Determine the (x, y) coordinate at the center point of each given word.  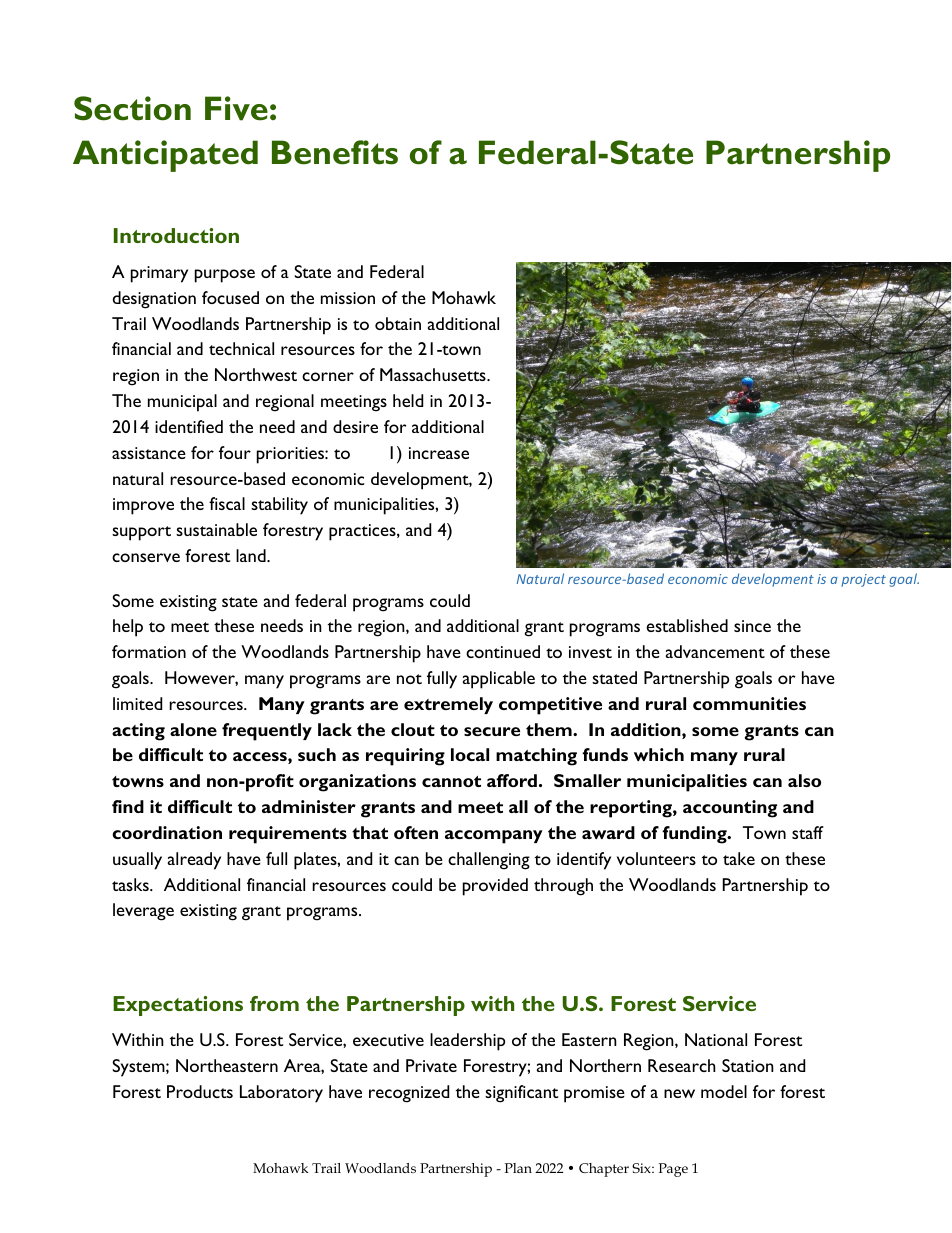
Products (200, 1091)
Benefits (335, 152)
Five (236, 108)
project (863, 580)
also (804, 780)
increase (439, 453)
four (235, 452)
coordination (167, 832)
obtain (398, 323)
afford (512, 780)
